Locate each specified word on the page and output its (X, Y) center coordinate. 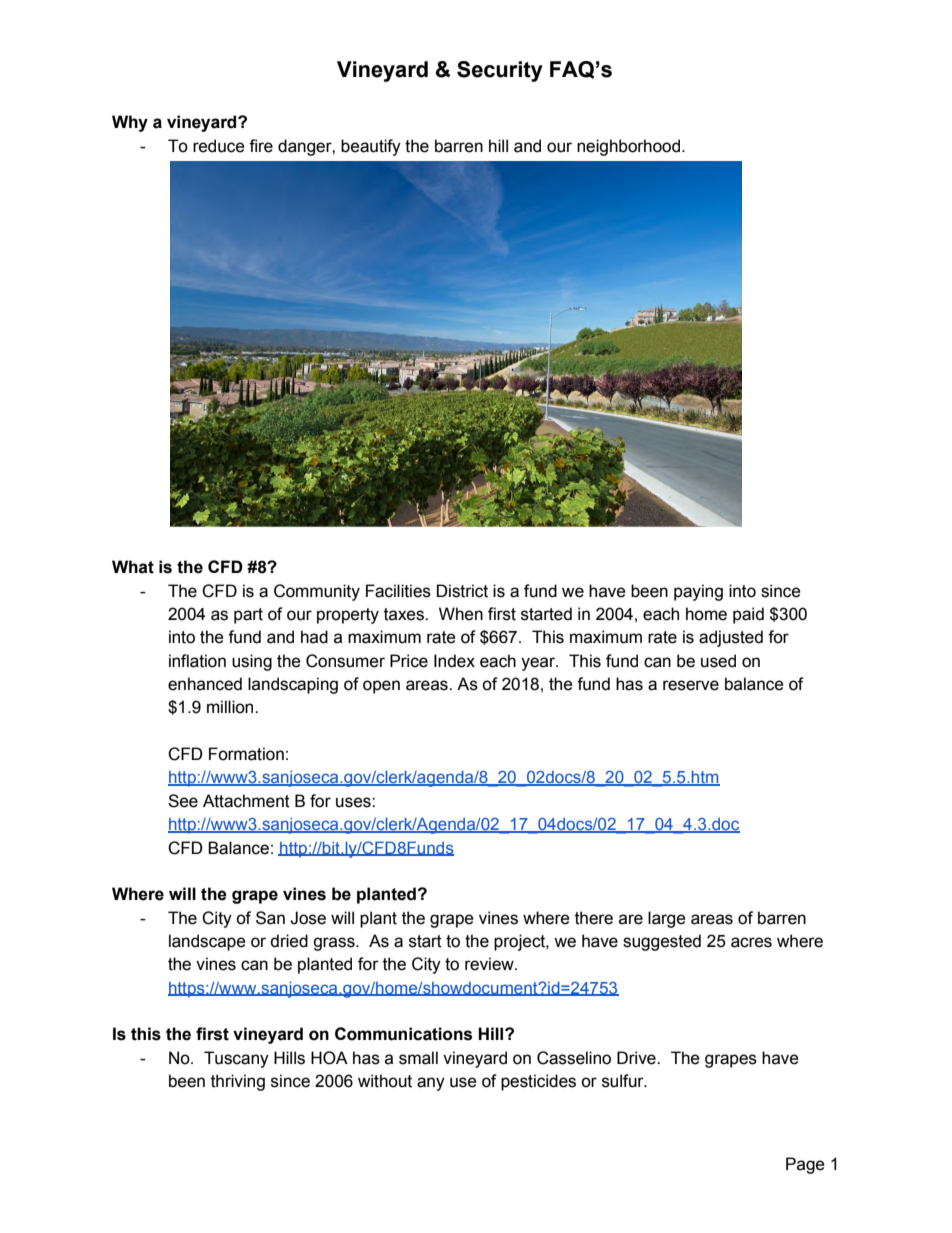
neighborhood (630, 147)
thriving (238, 1082)
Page (805, 1165)
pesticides (538, 1082)
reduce (219, 146)
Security (500, 71)
